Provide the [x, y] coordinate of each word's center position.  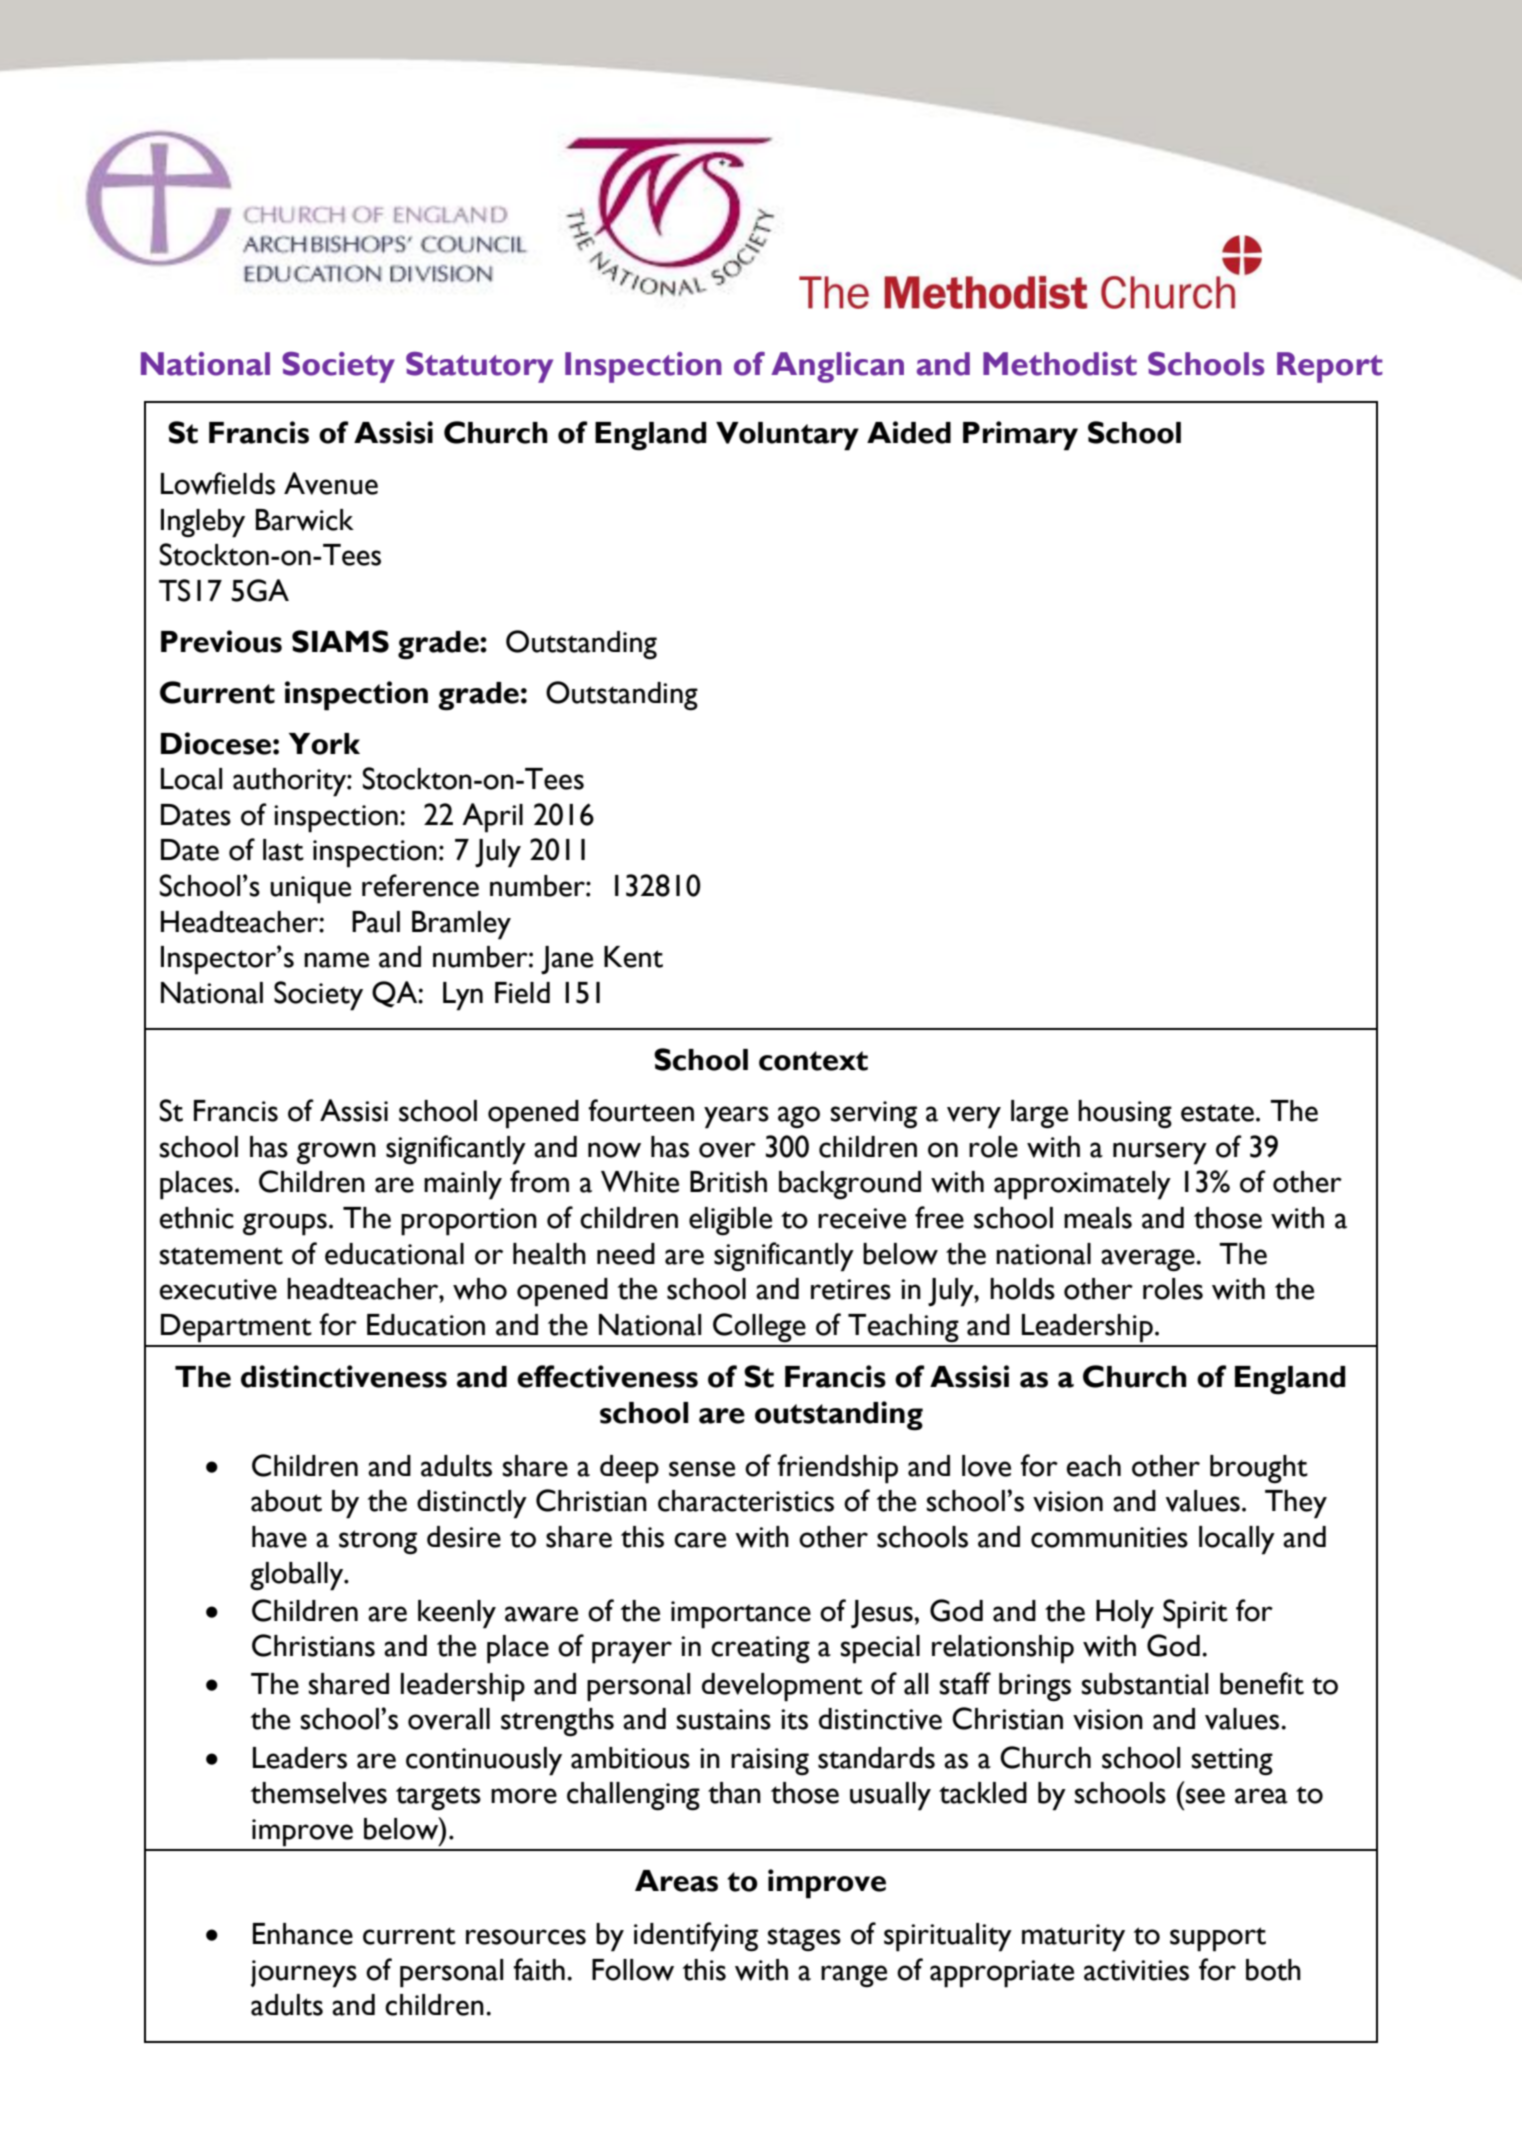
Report [1330, 367]
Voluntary [787, 436]
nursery [1160, 1153]
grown [336, 1153]
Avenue [331, 483]
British [728, 1182]
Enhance [303, 1934]
